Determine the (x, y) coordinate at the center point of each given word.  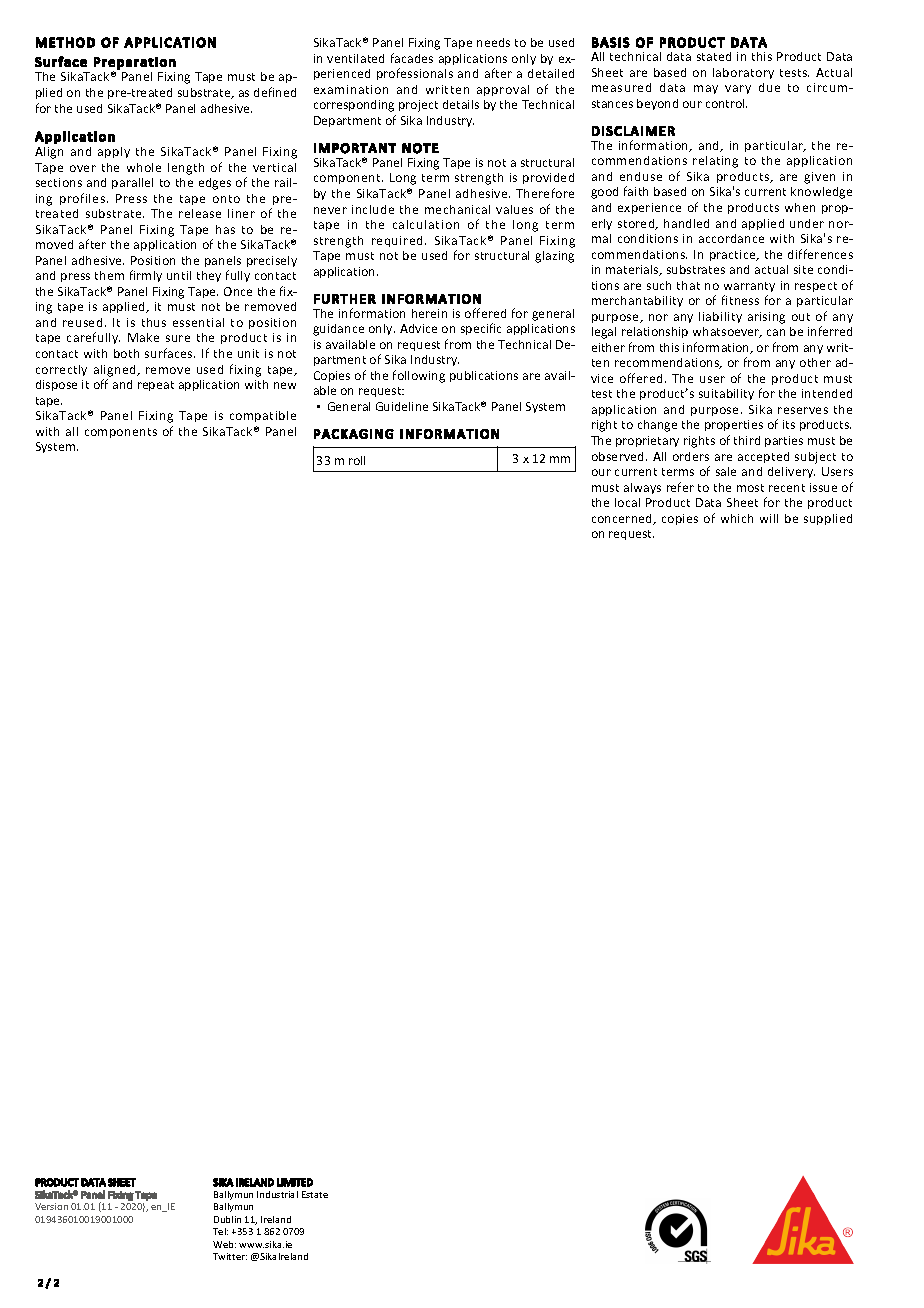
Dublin (227, 1219)
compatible (263, 416)
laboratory (743, 73)
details (461, 104)
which (737, 518)
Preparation (135, 63)
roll (357, 460)
